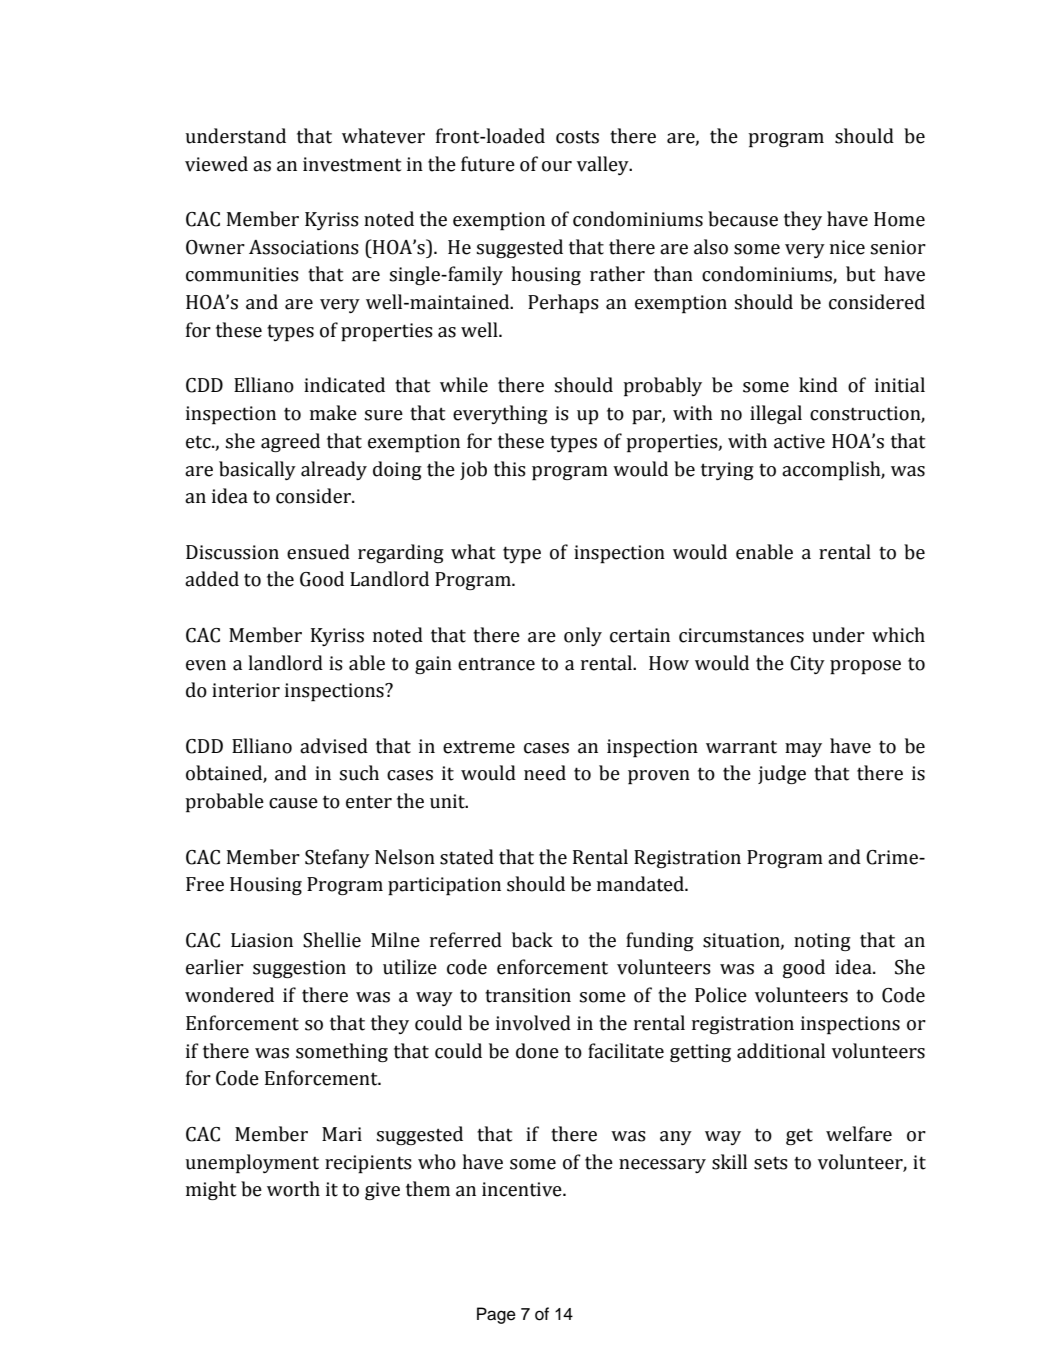 The width and height of the screenshot is (1049, 1357). Describe the element at coordinates (847, 247) in the screenshot. I see `nice` at that location.
